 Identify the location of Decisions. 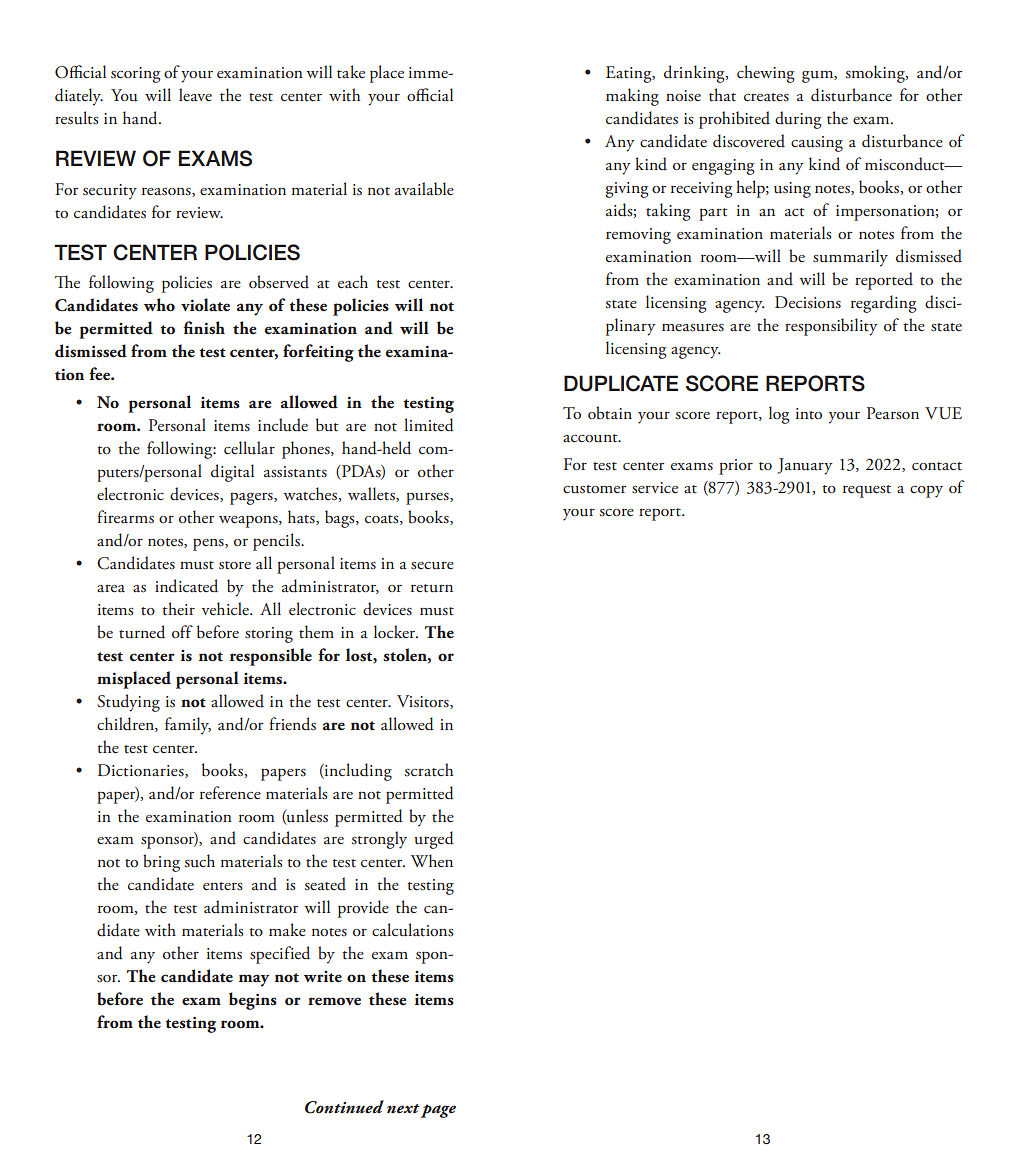
(808, 302).
